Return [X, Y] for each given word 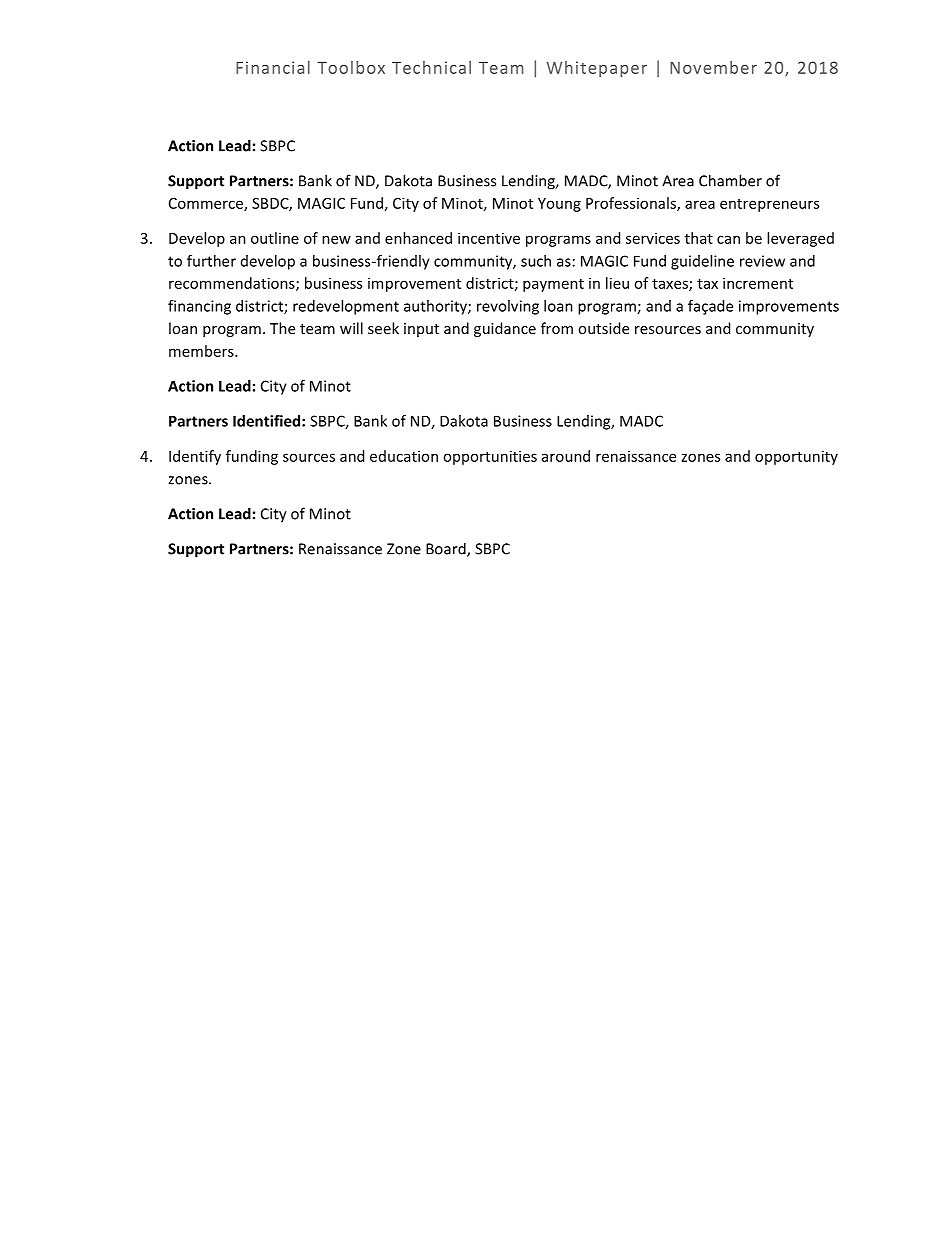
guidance [505, 329]
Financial [273, 67]
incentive [489, 238]
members [202, 351]
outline [275, 238]
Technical [431, 67]
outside [603, 328]
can [728, 239]
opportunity [796, 457]
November [713, 67]
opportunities [490, 457]
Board [447, 549]
